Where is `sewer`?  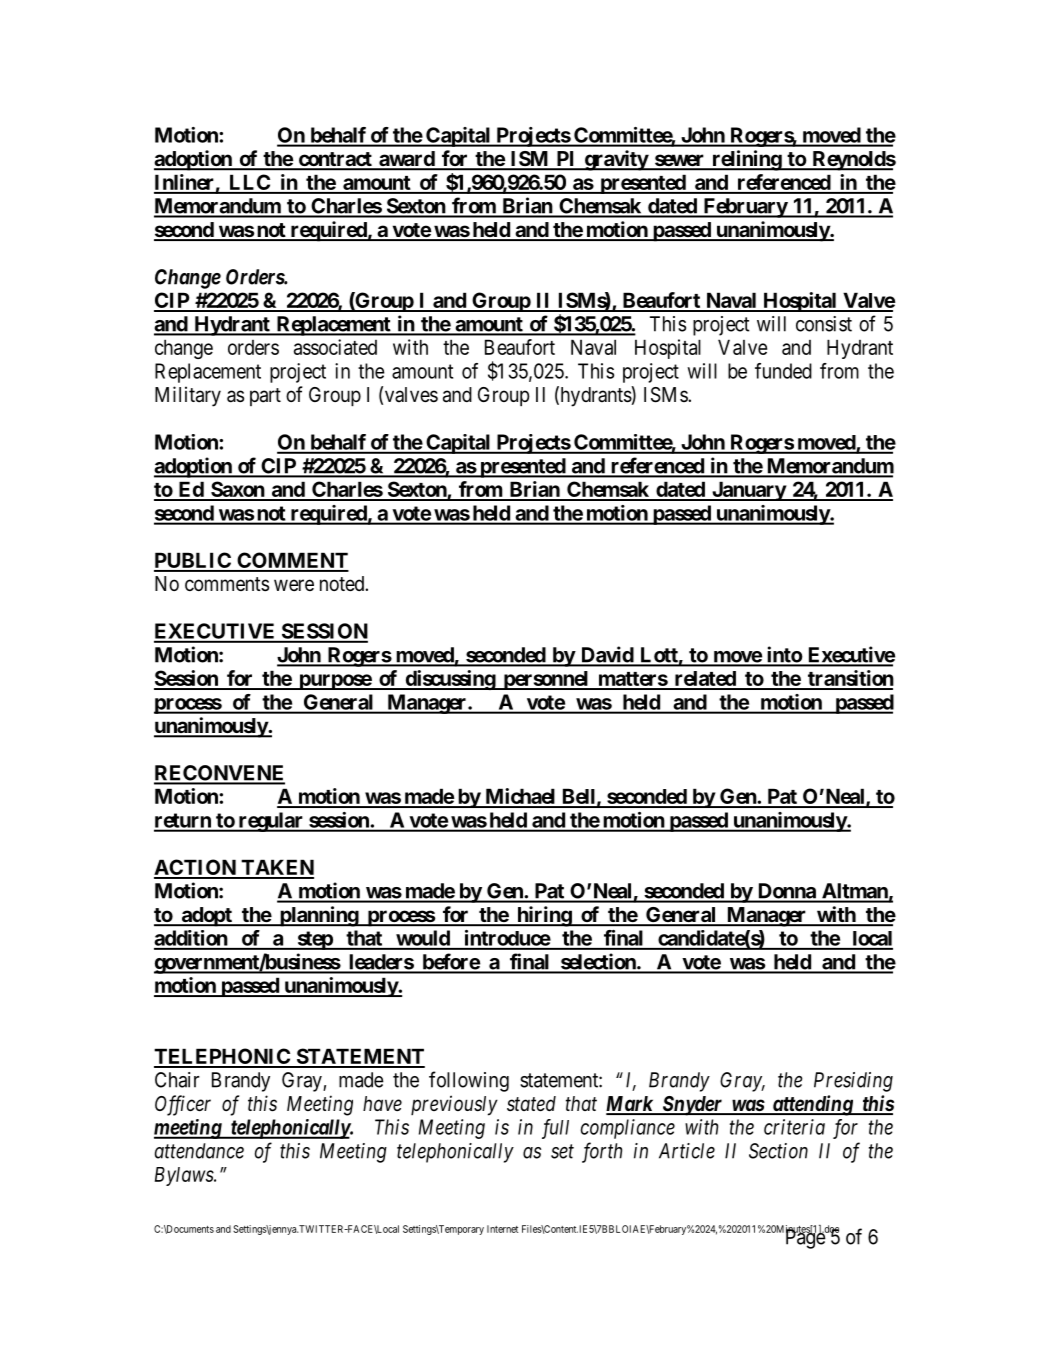 sewer is located at coordinates (679, 161).
